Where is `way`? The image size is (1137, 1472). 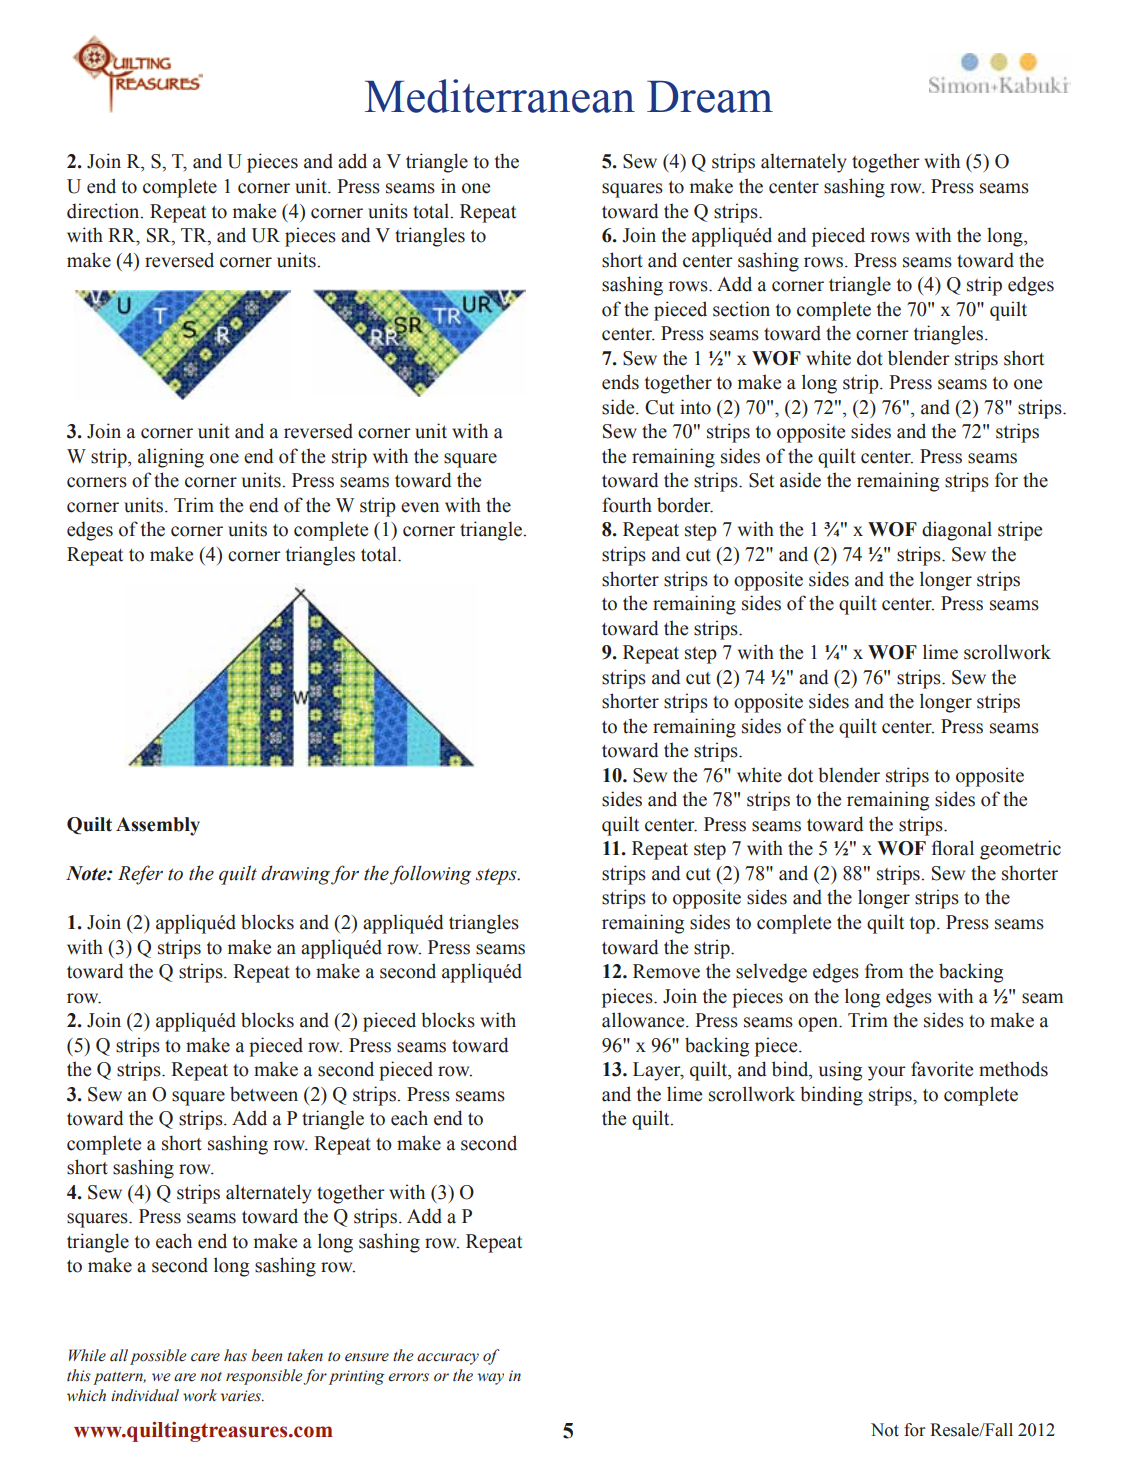
way is located at coordinates (490, 1379).
